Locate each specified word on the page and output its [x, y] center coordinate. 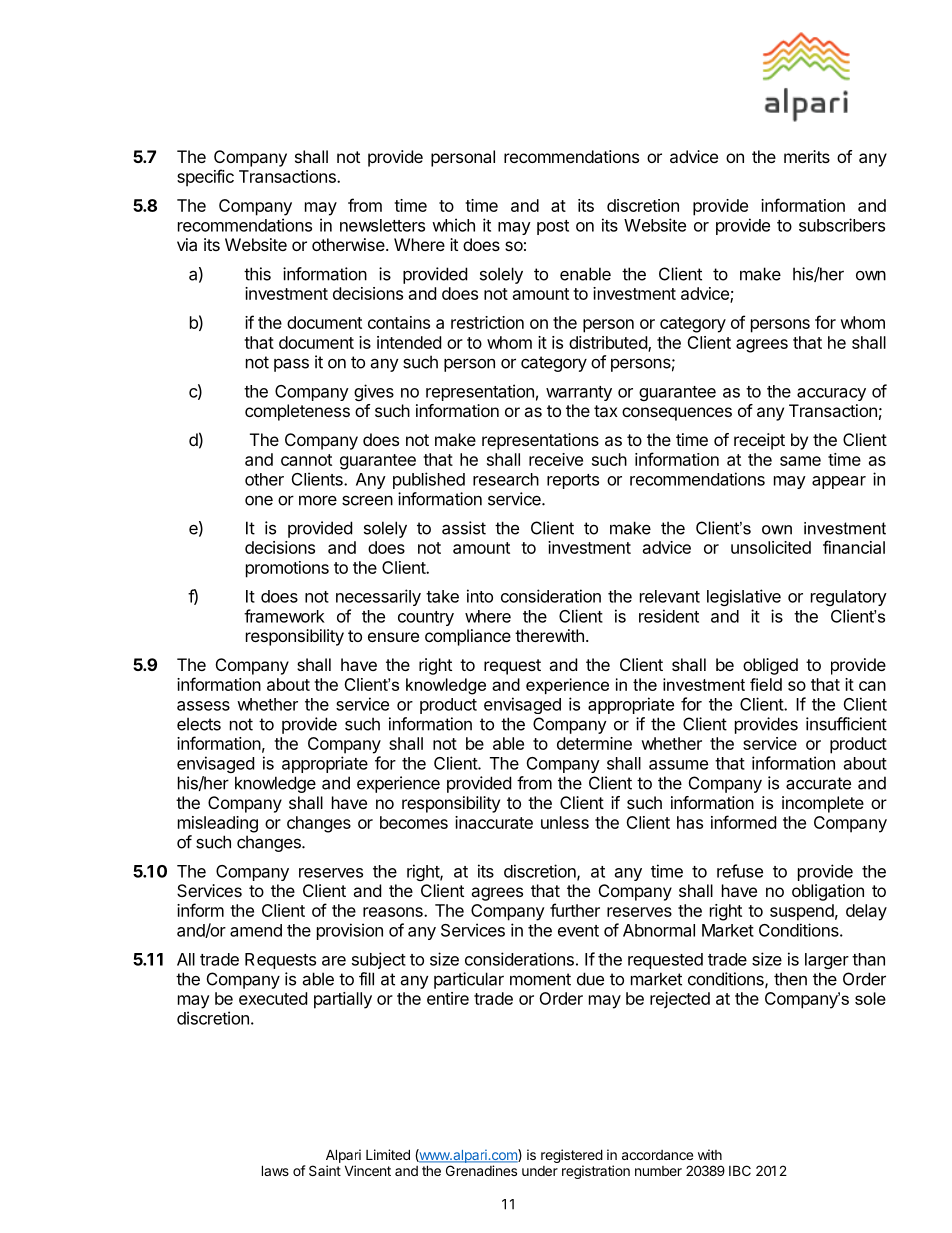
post [553, 227]
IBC [740, 1170]
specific [205, 178]
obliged [770, 666]
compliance [468, 637]
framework [284, 616]
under [540, 1171]
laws [275, 1170]
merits [807, 156]
